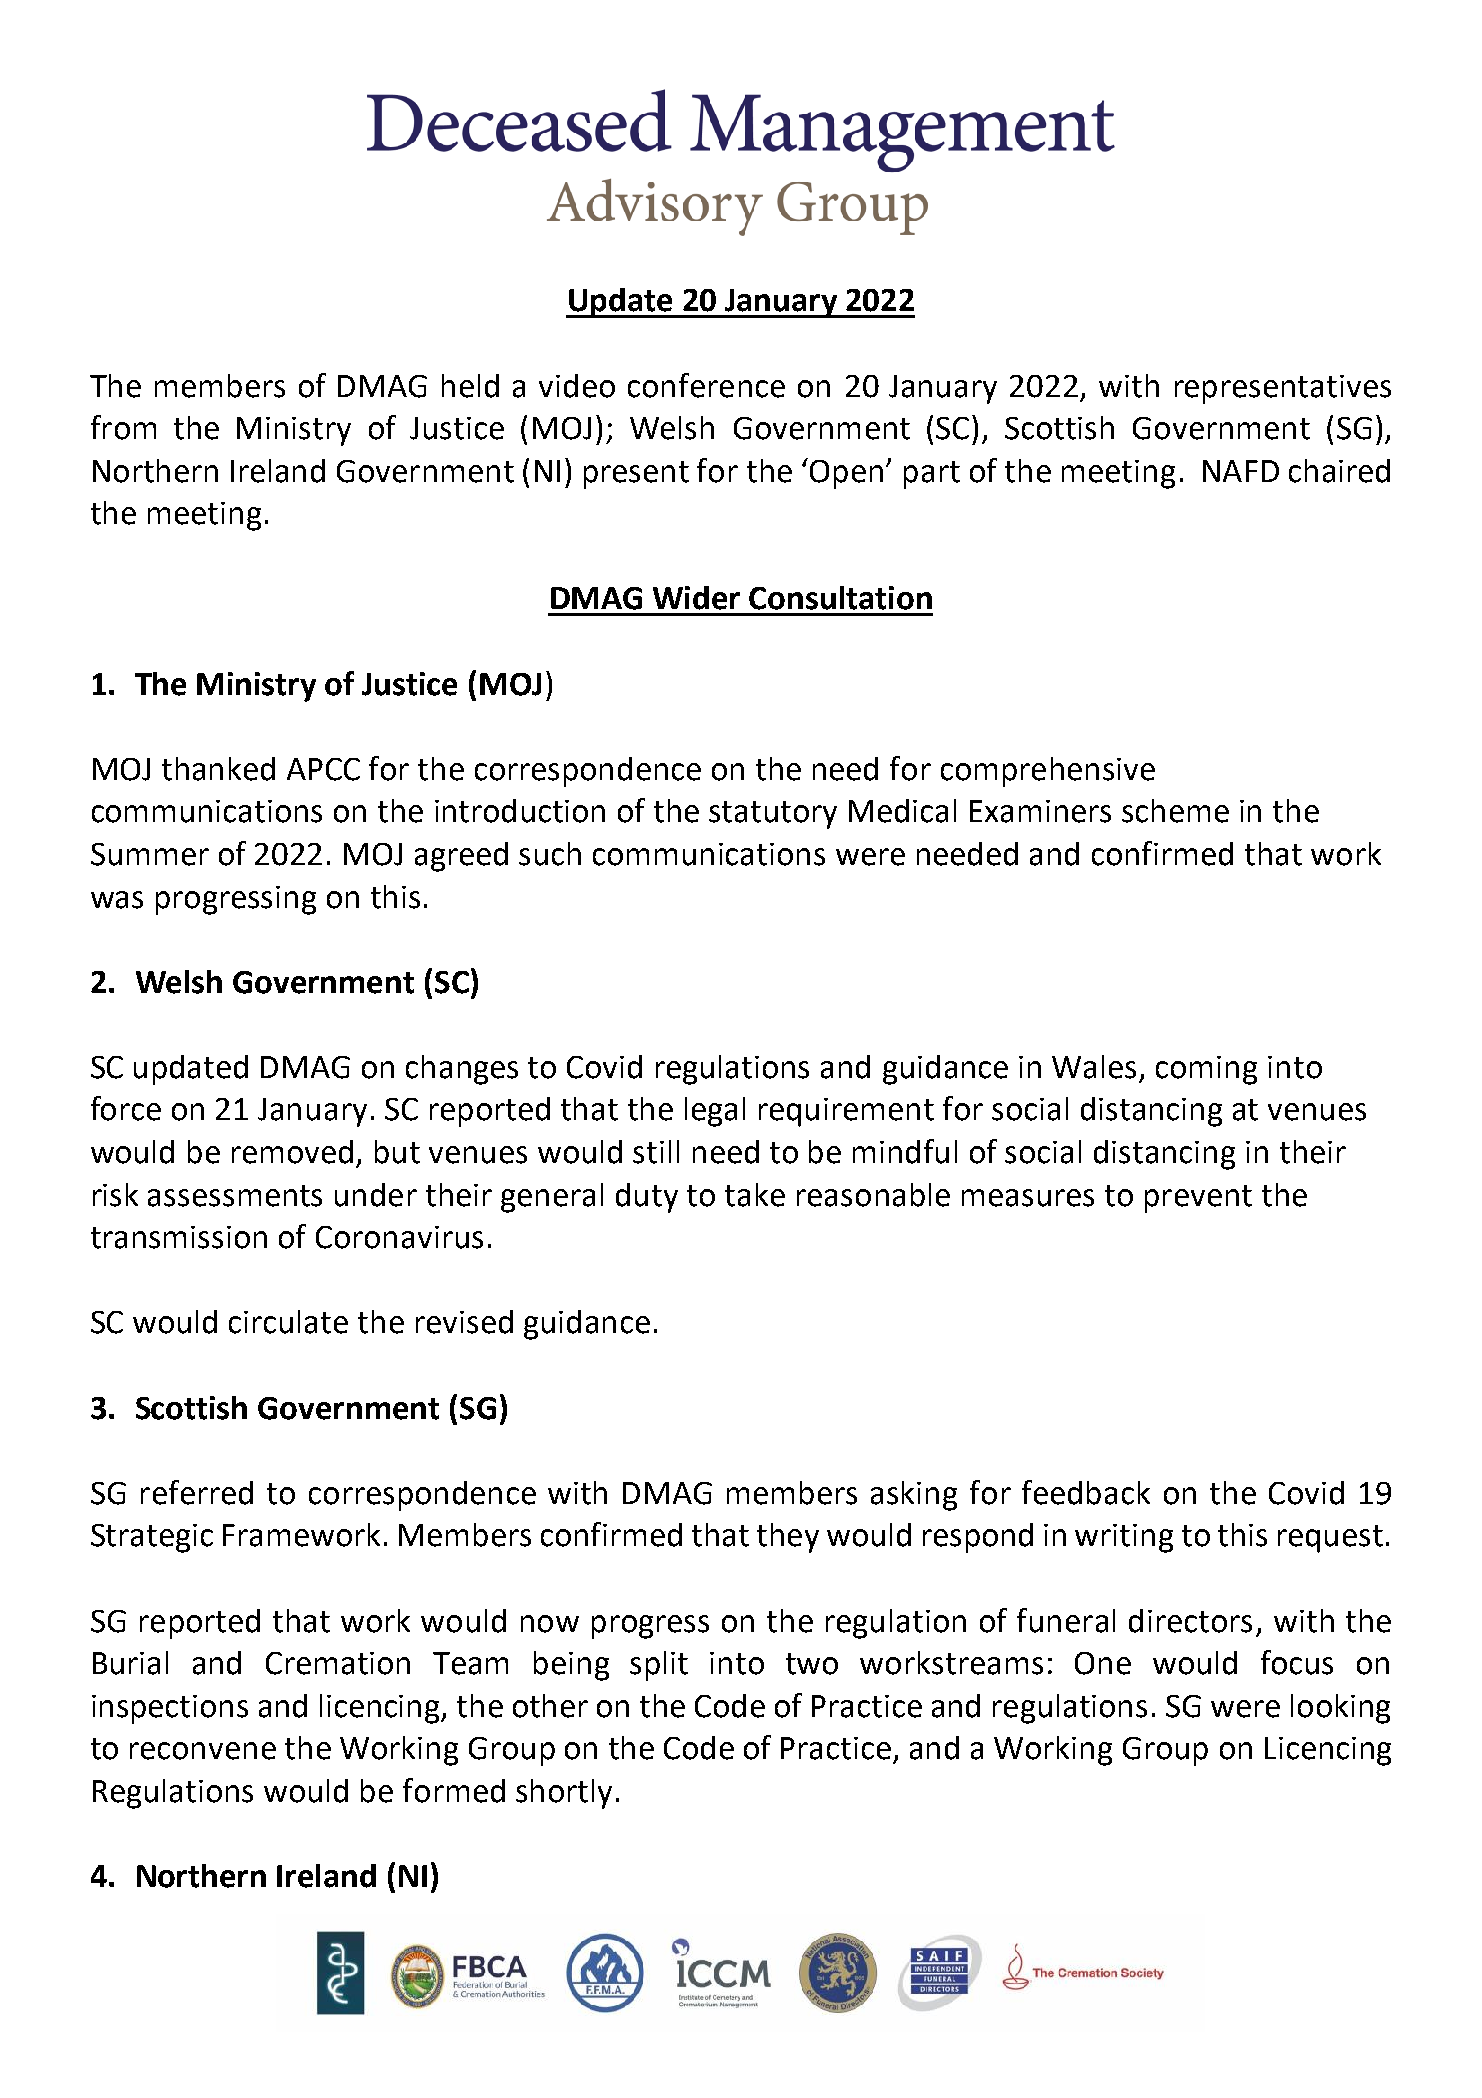  What do you see at coordinates (123, 427) in the screenshot?
I see `from` at bounding box center [123, 427].
